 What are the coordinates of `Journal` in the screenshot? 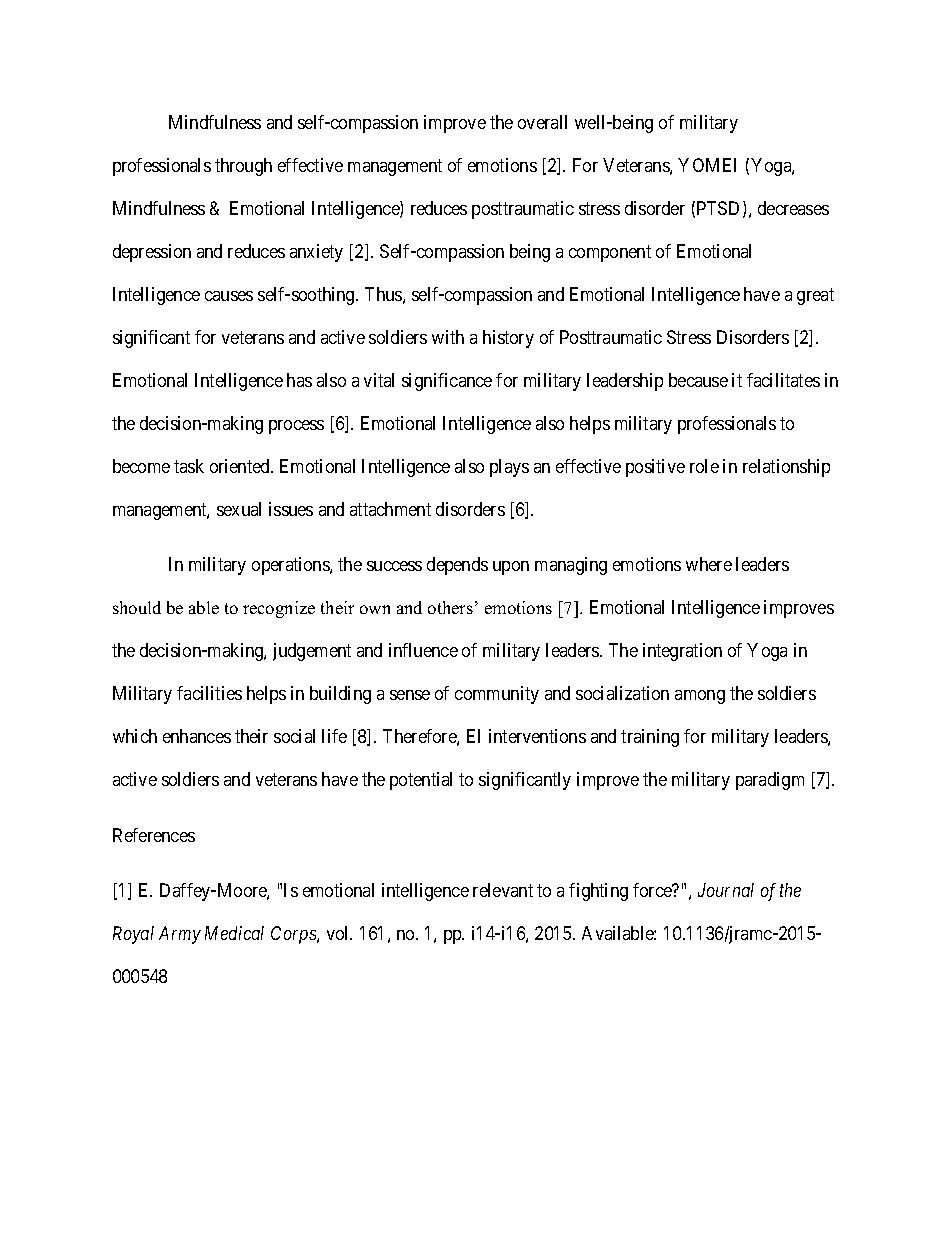 It's located at (726, 890).
